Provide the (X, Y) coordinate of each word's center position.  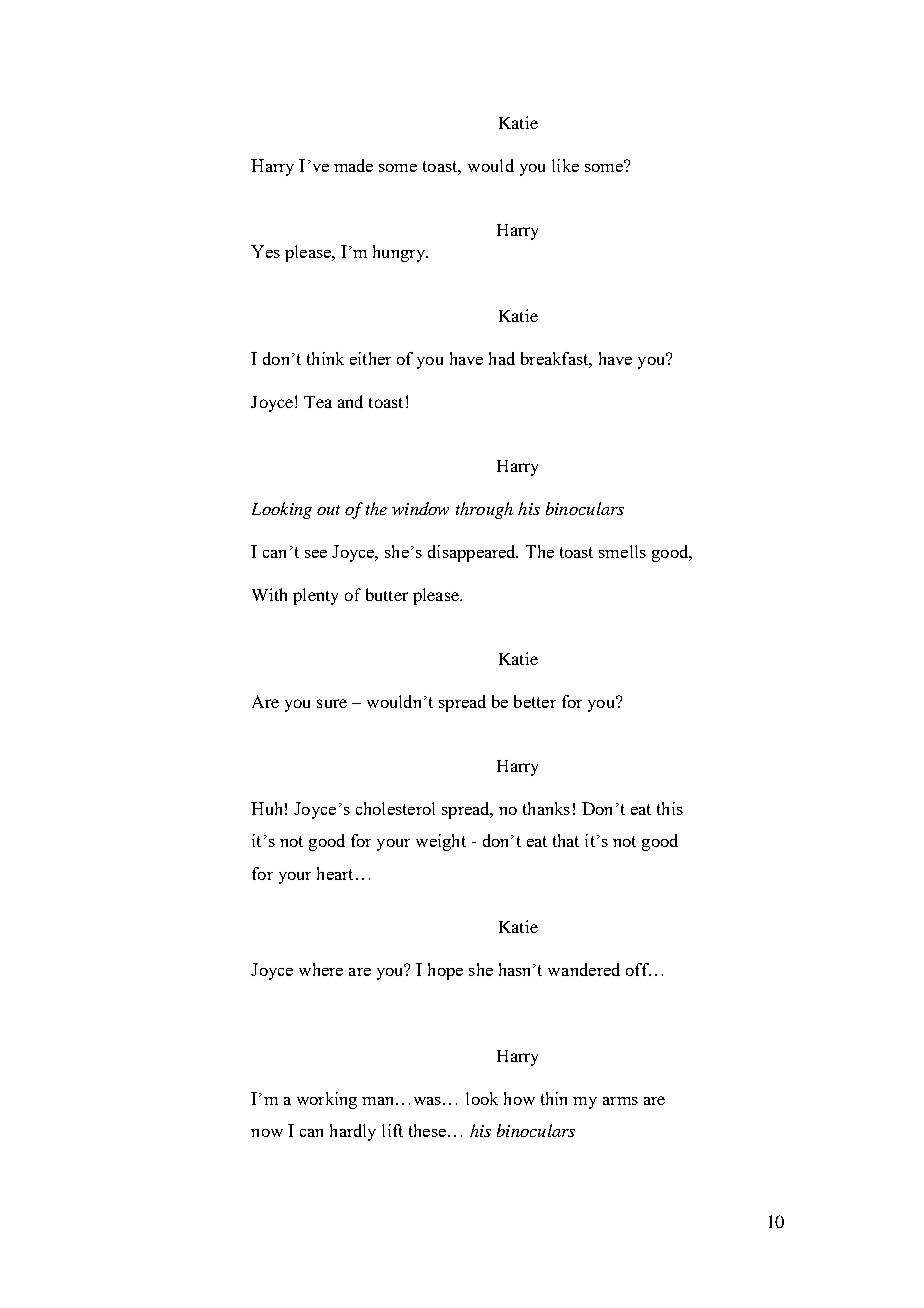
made (353, 165)
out (328, 510)
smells (622, 551)
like (565, 165)
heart (335, 873)
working (327, 1100)
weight (441, 842)
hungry (400, 253)
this (670, 808)
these (427, 1130)
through (484, 510)
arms (620, 1101)
